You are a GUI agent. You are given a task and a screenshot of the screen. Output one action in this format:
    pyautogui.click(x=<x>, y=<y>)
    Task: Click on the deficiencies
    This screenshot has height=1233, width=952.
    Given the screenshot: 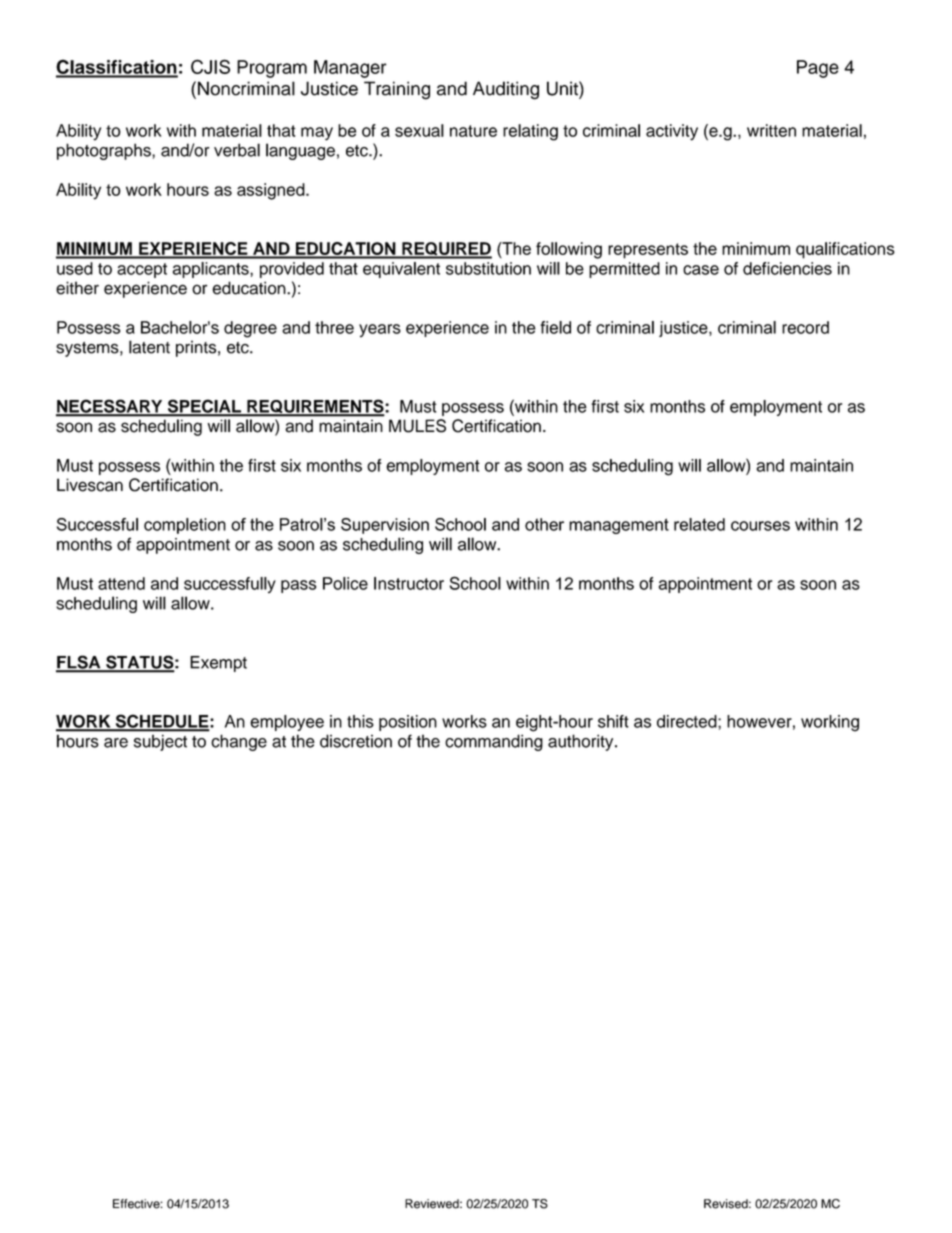 What is the action you would take?
    pyautogui.click(x=787, y=268)
